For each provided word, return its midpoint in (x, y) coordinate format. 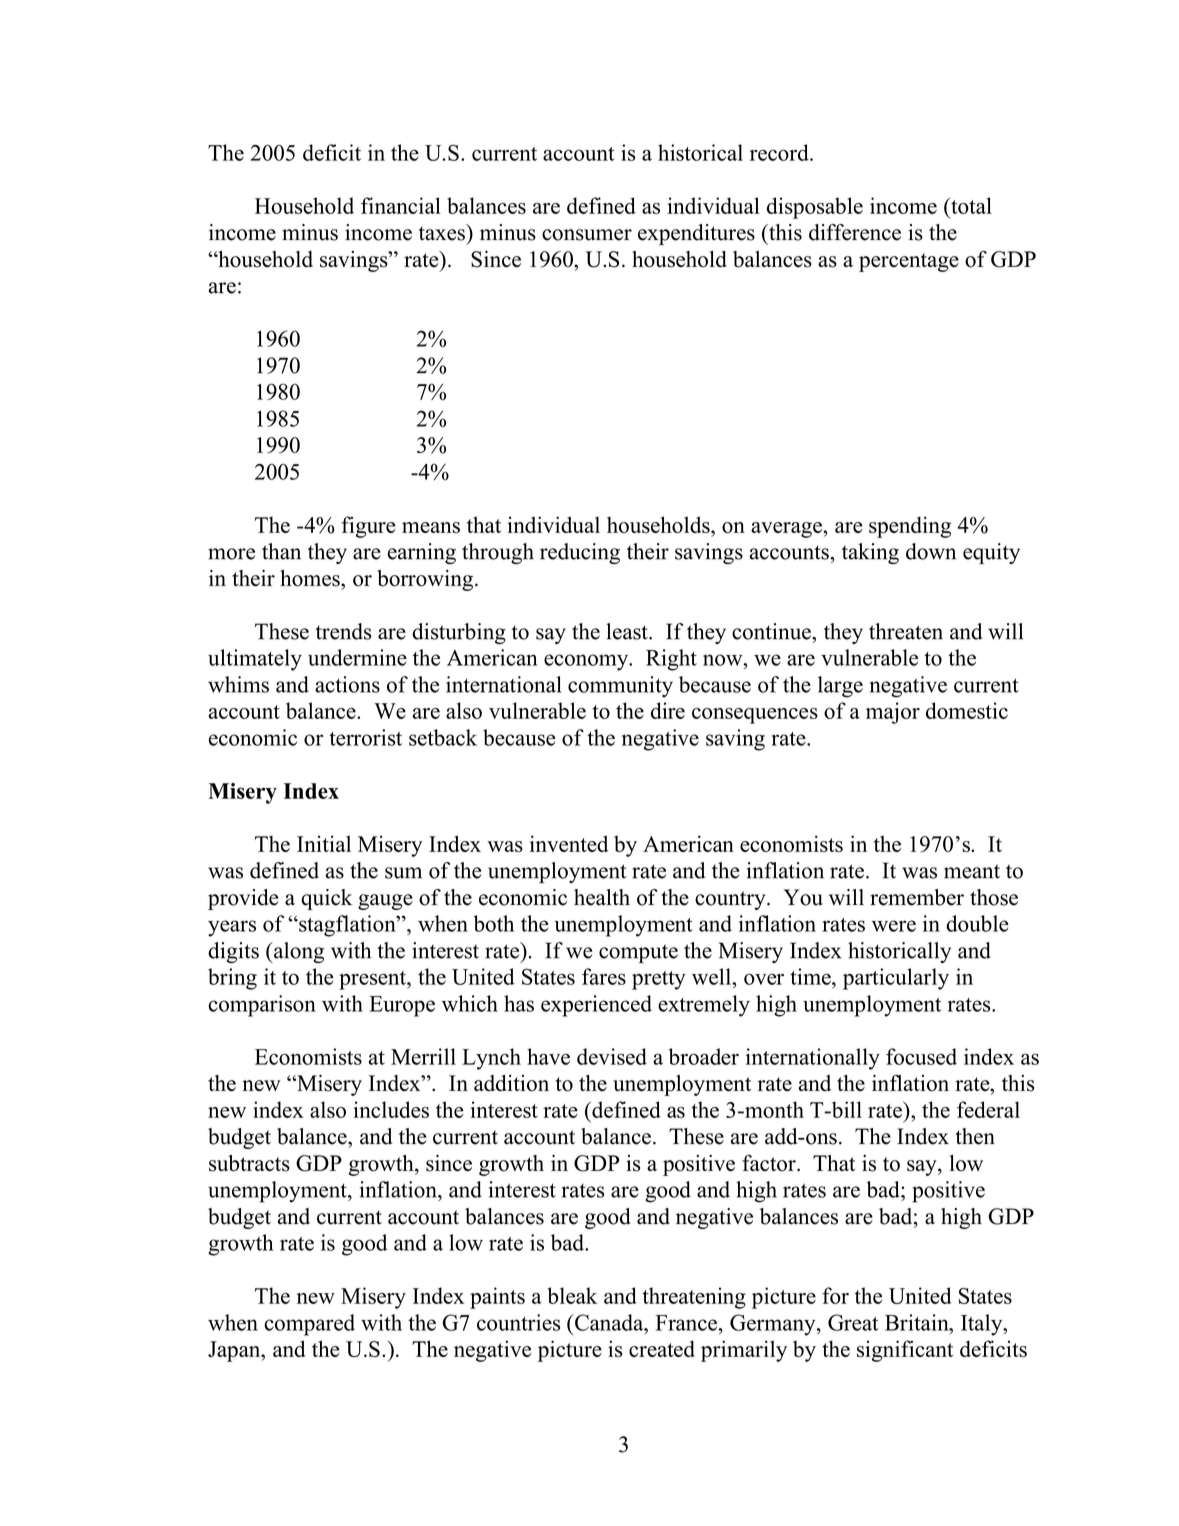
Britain (918, 1322)
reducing (580, 553)
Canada (609, 1322)
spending (910, 527)
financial (401, 205)
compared (309, 1325)
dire (668, 710)
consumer (587, 235)
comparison (262, 1006)
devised (612, 1056)
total (970, 205)
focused (921, 1056)
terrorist (365, 737)
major (893, 713)
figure (368, 527)
